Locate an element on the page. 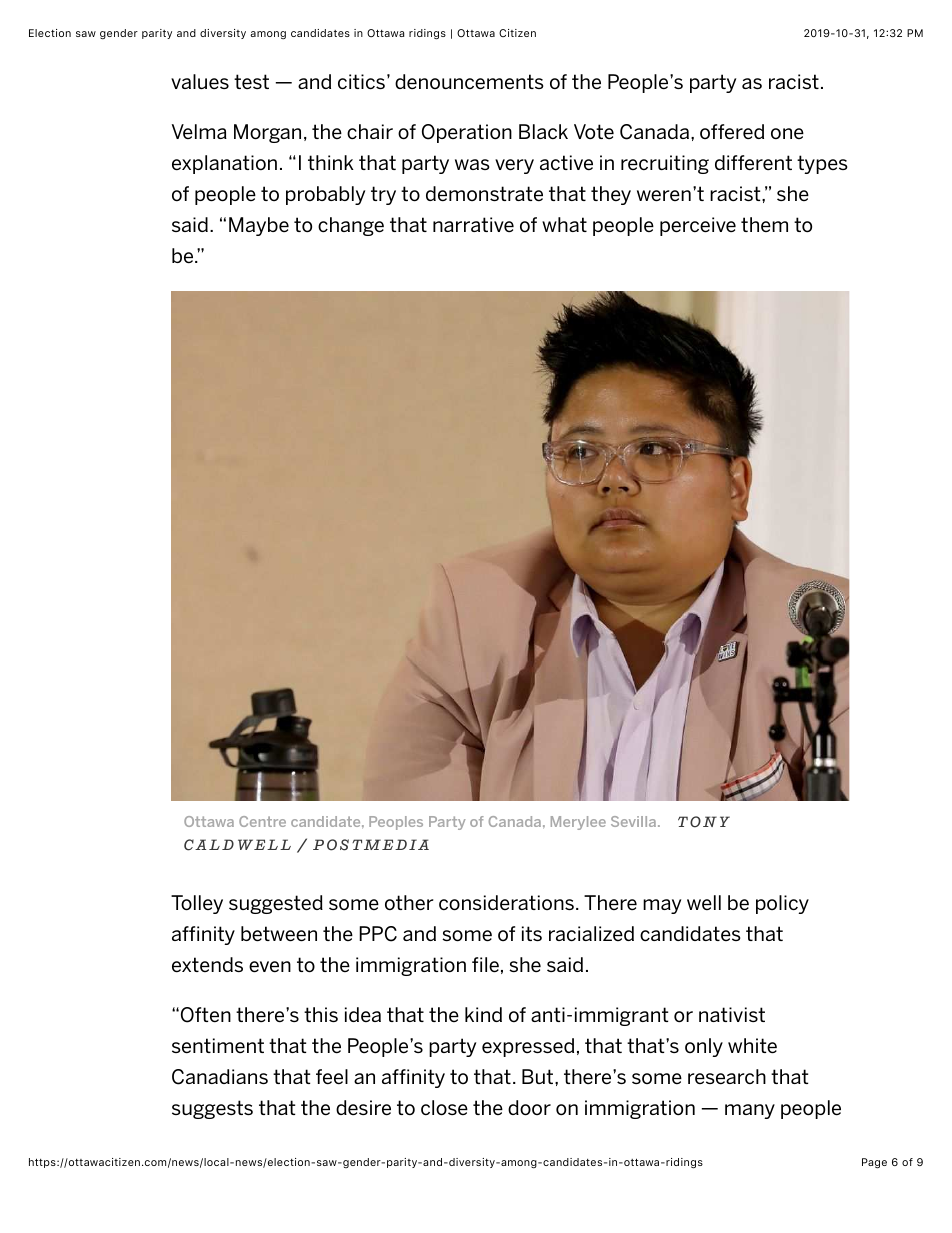 The image size is (952, 1233). Morgan is located at coordinates (267, 133).
